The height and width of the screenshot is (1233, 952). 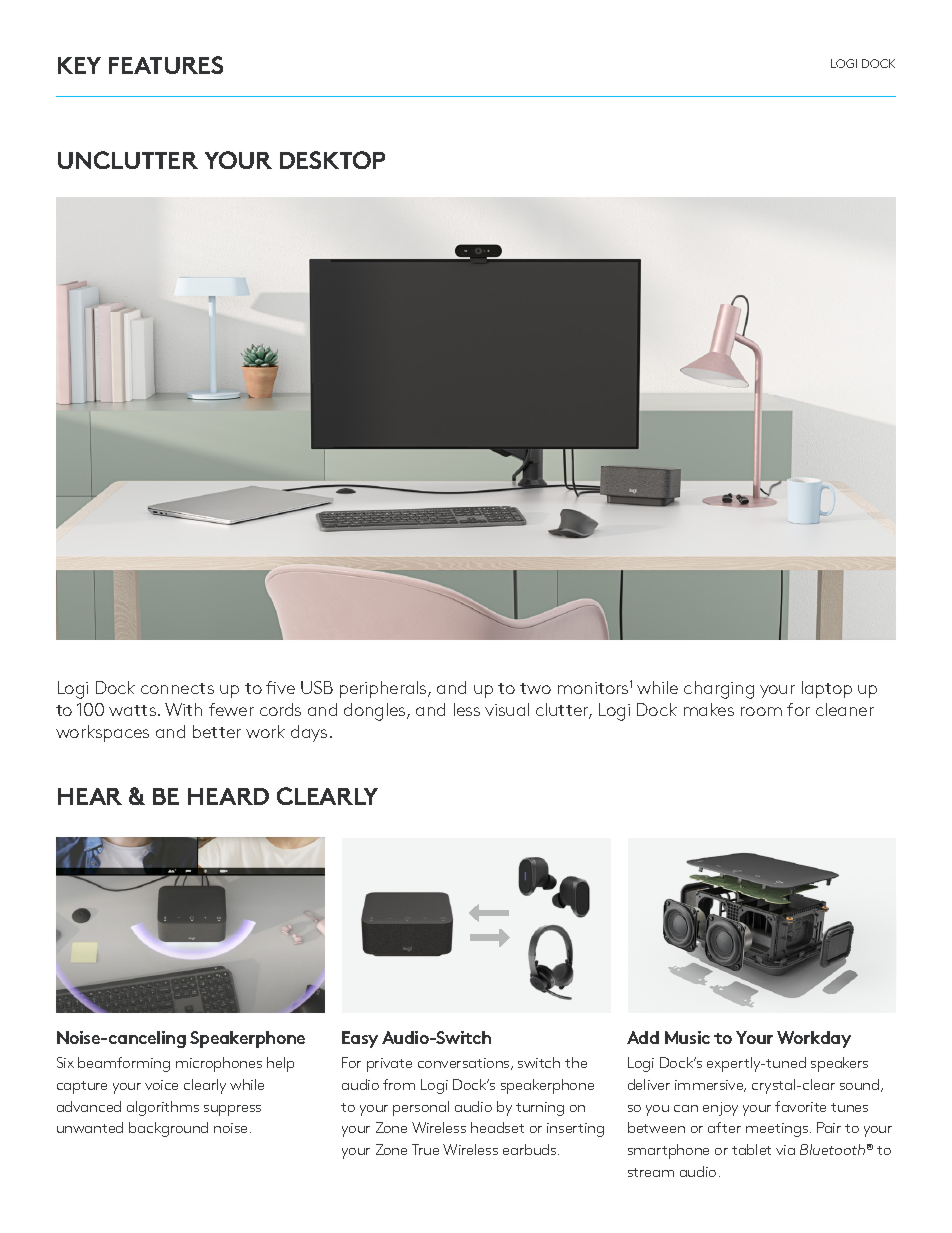 I want to click on DESKTOP, so click(x=332, y=160).
